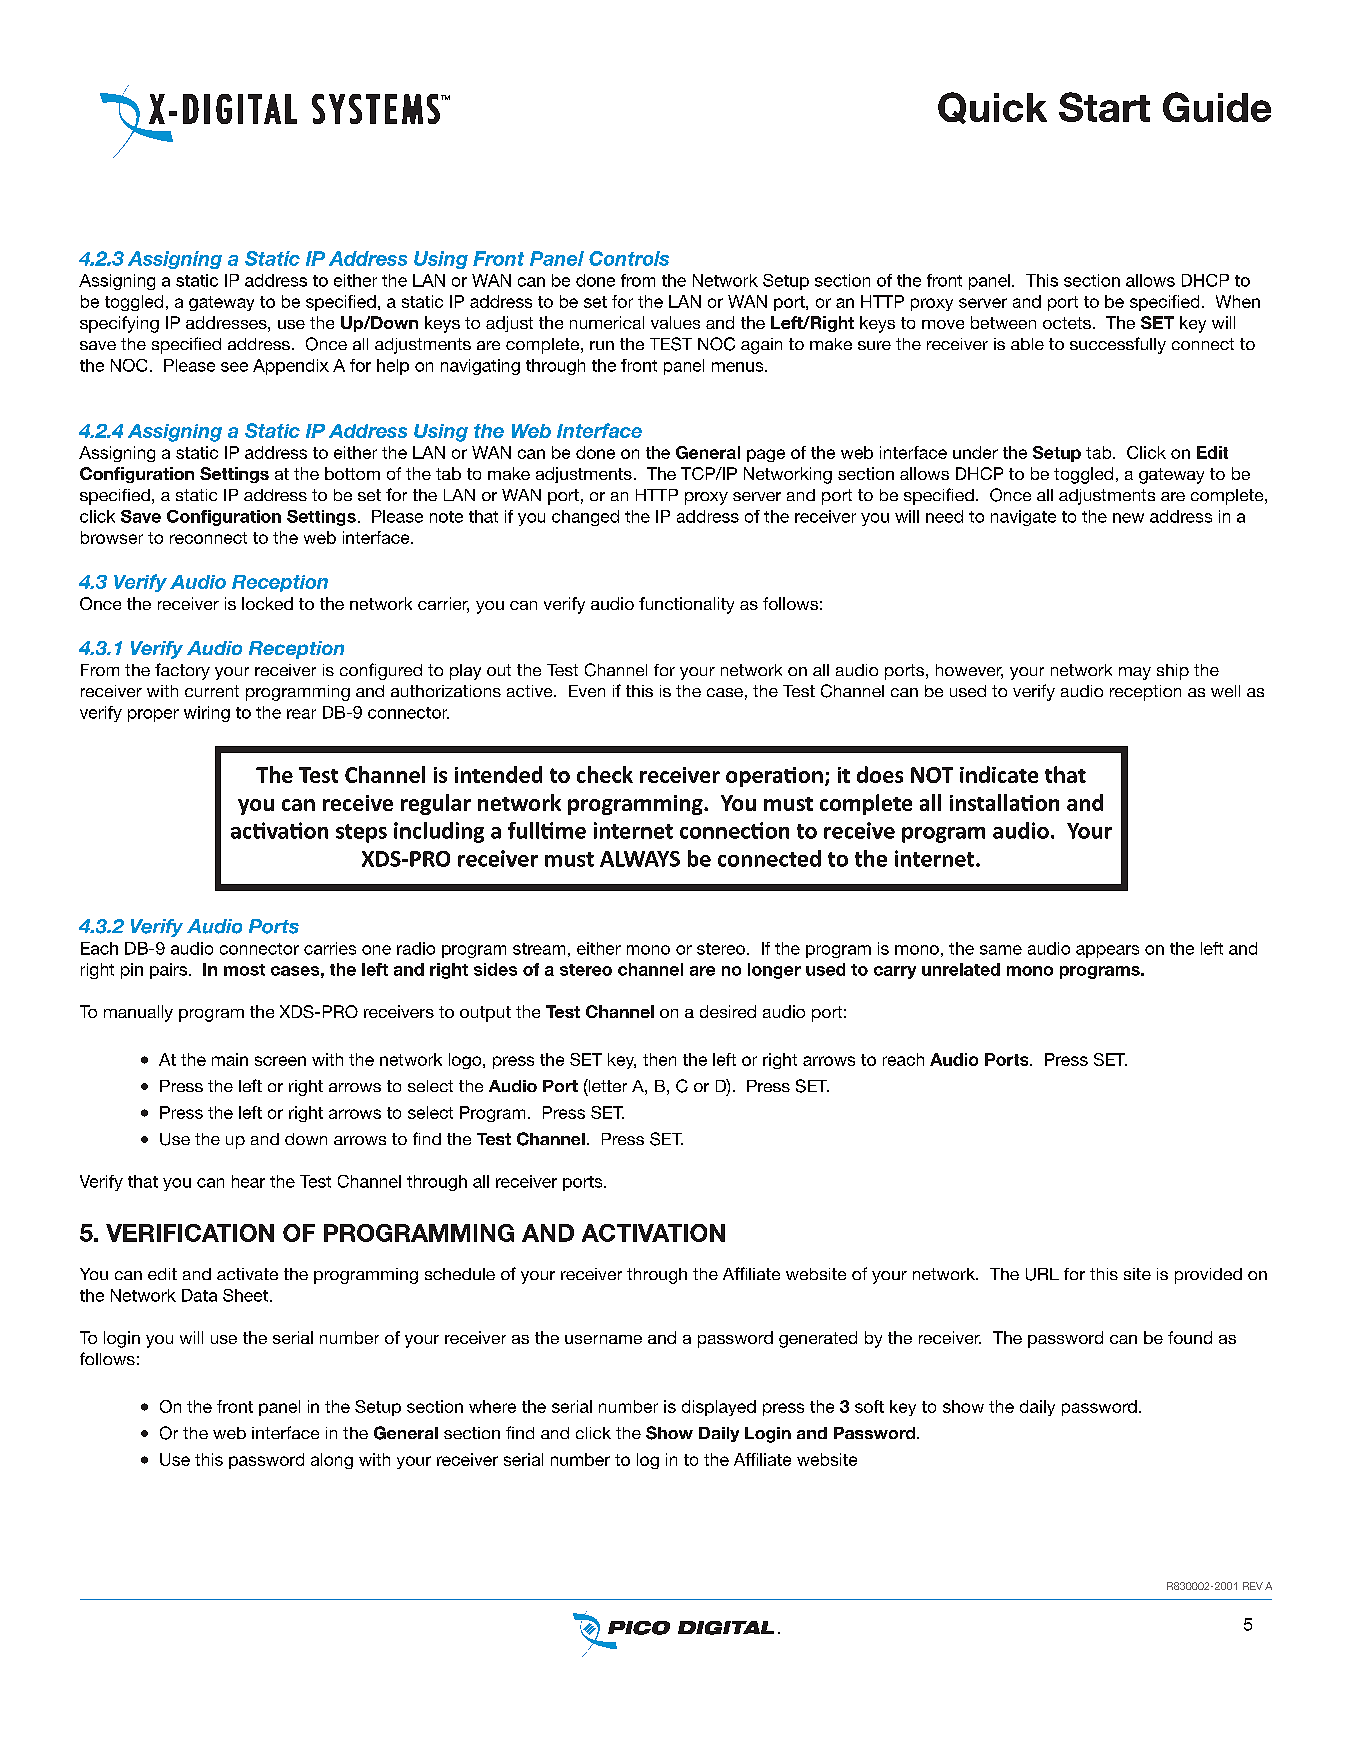  What do you see at coordinates (332, 1461) in the screenshot?
I see `along` at bounding box center [332, 1461].
